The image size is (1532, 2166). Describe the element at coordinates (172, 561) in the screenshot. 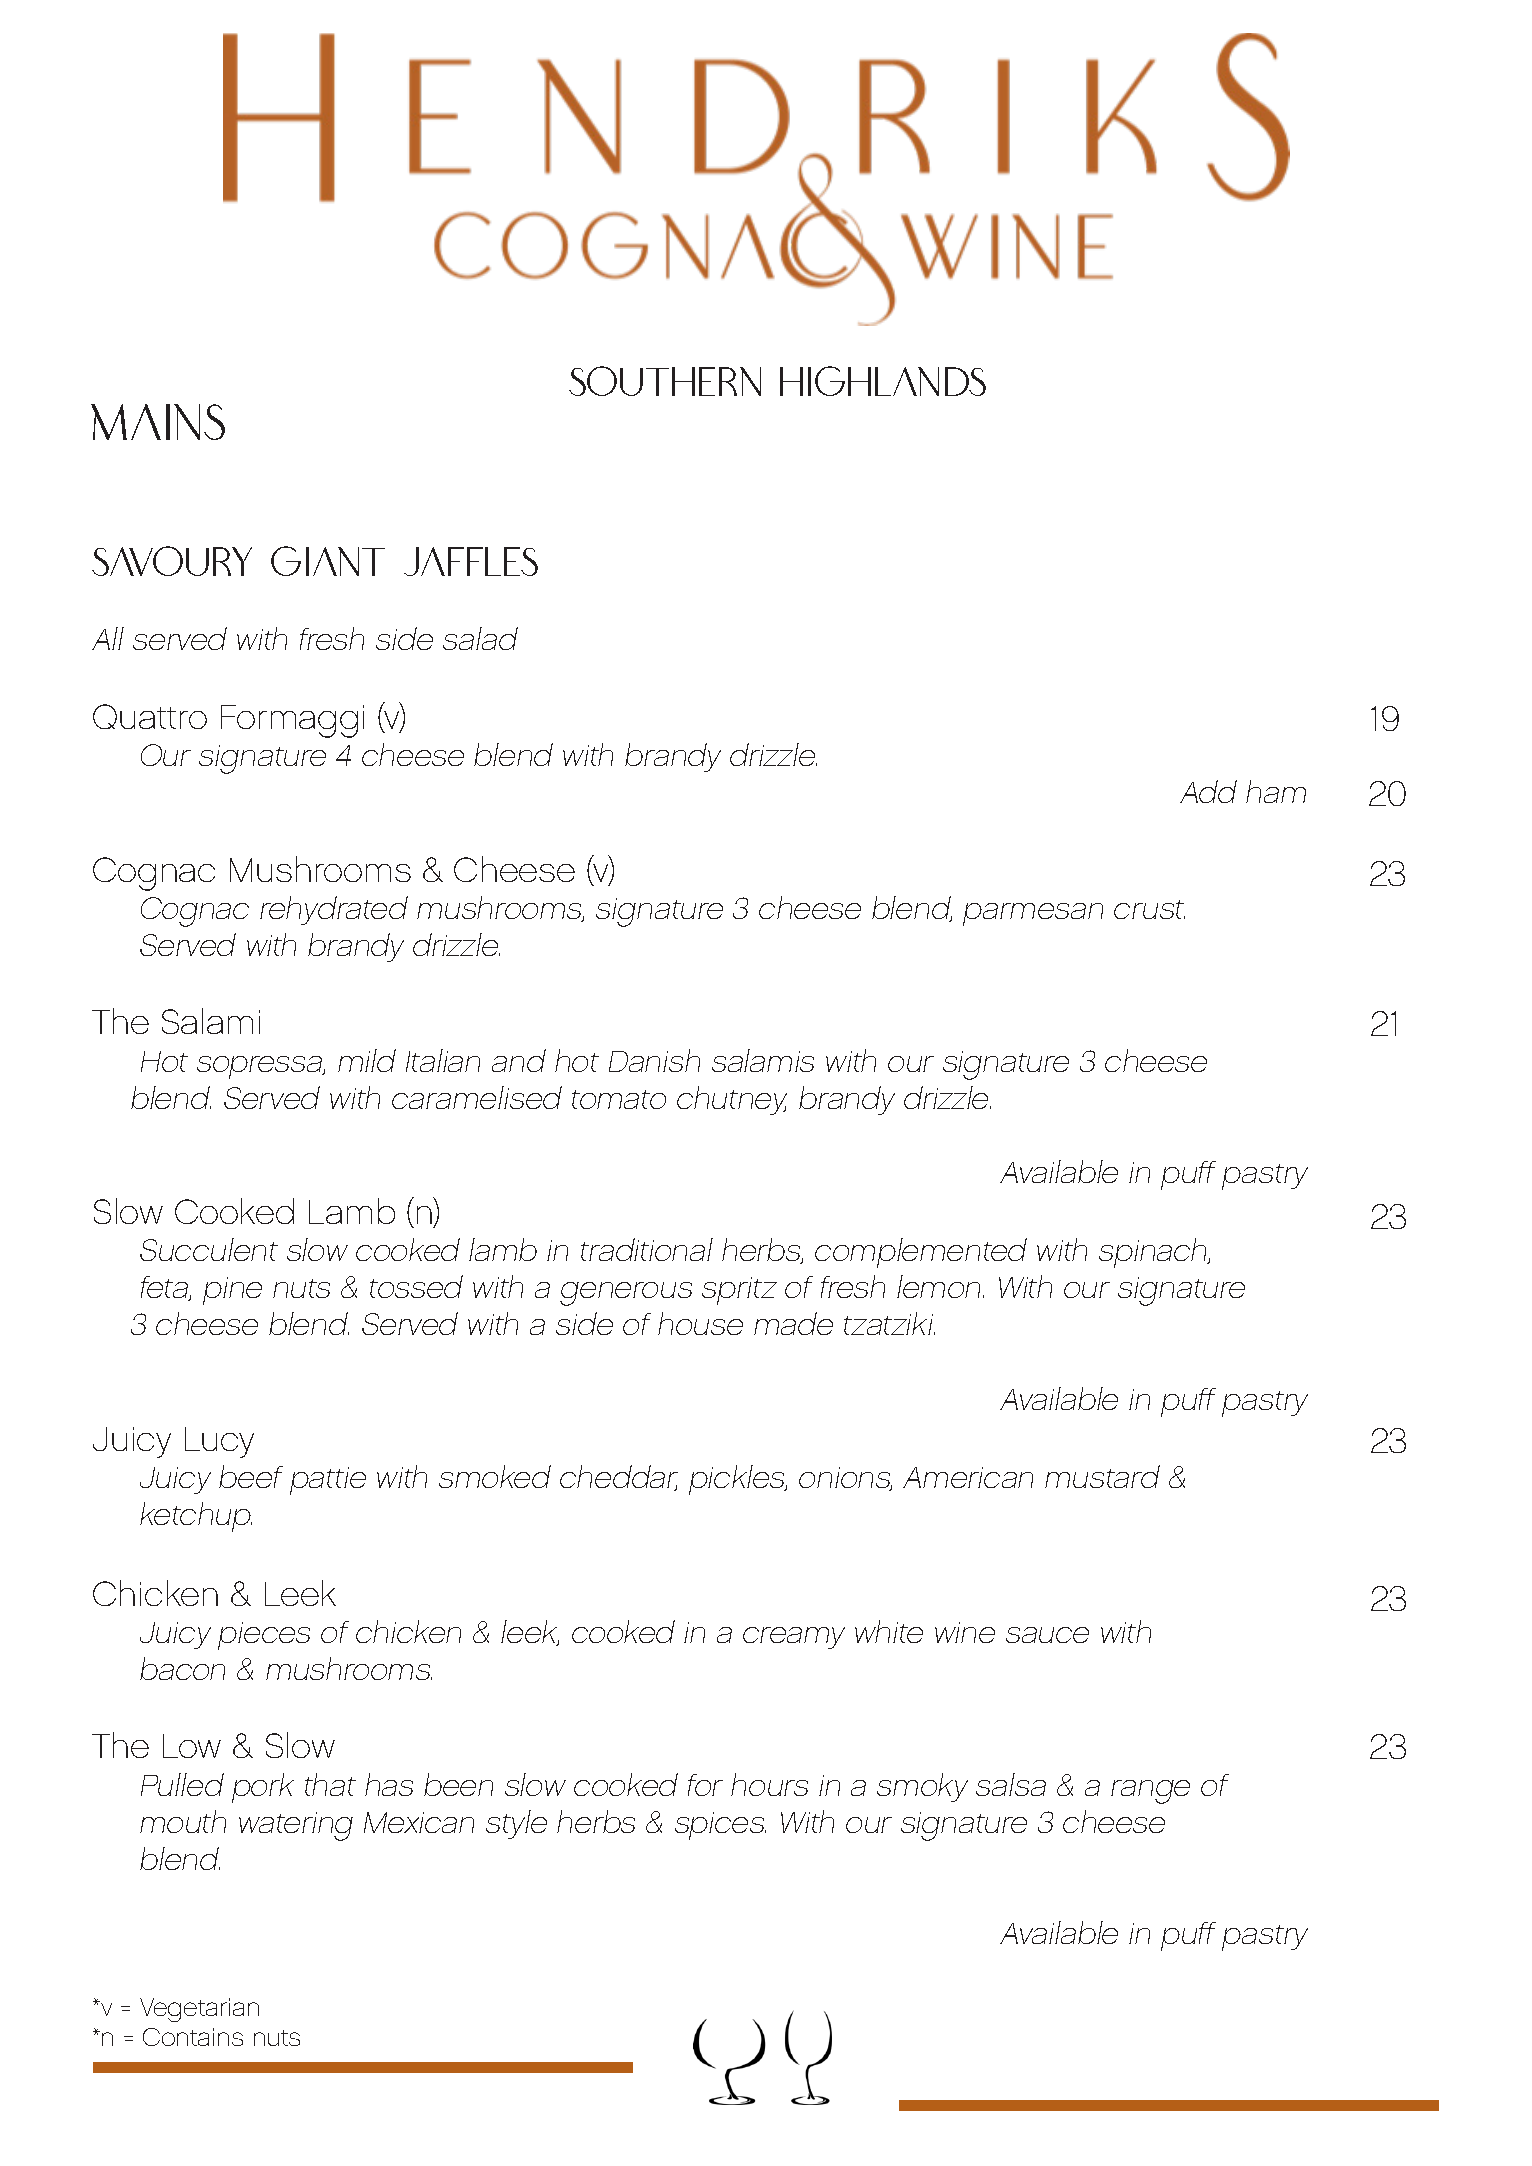

I see `SAVOURY` at that location.
